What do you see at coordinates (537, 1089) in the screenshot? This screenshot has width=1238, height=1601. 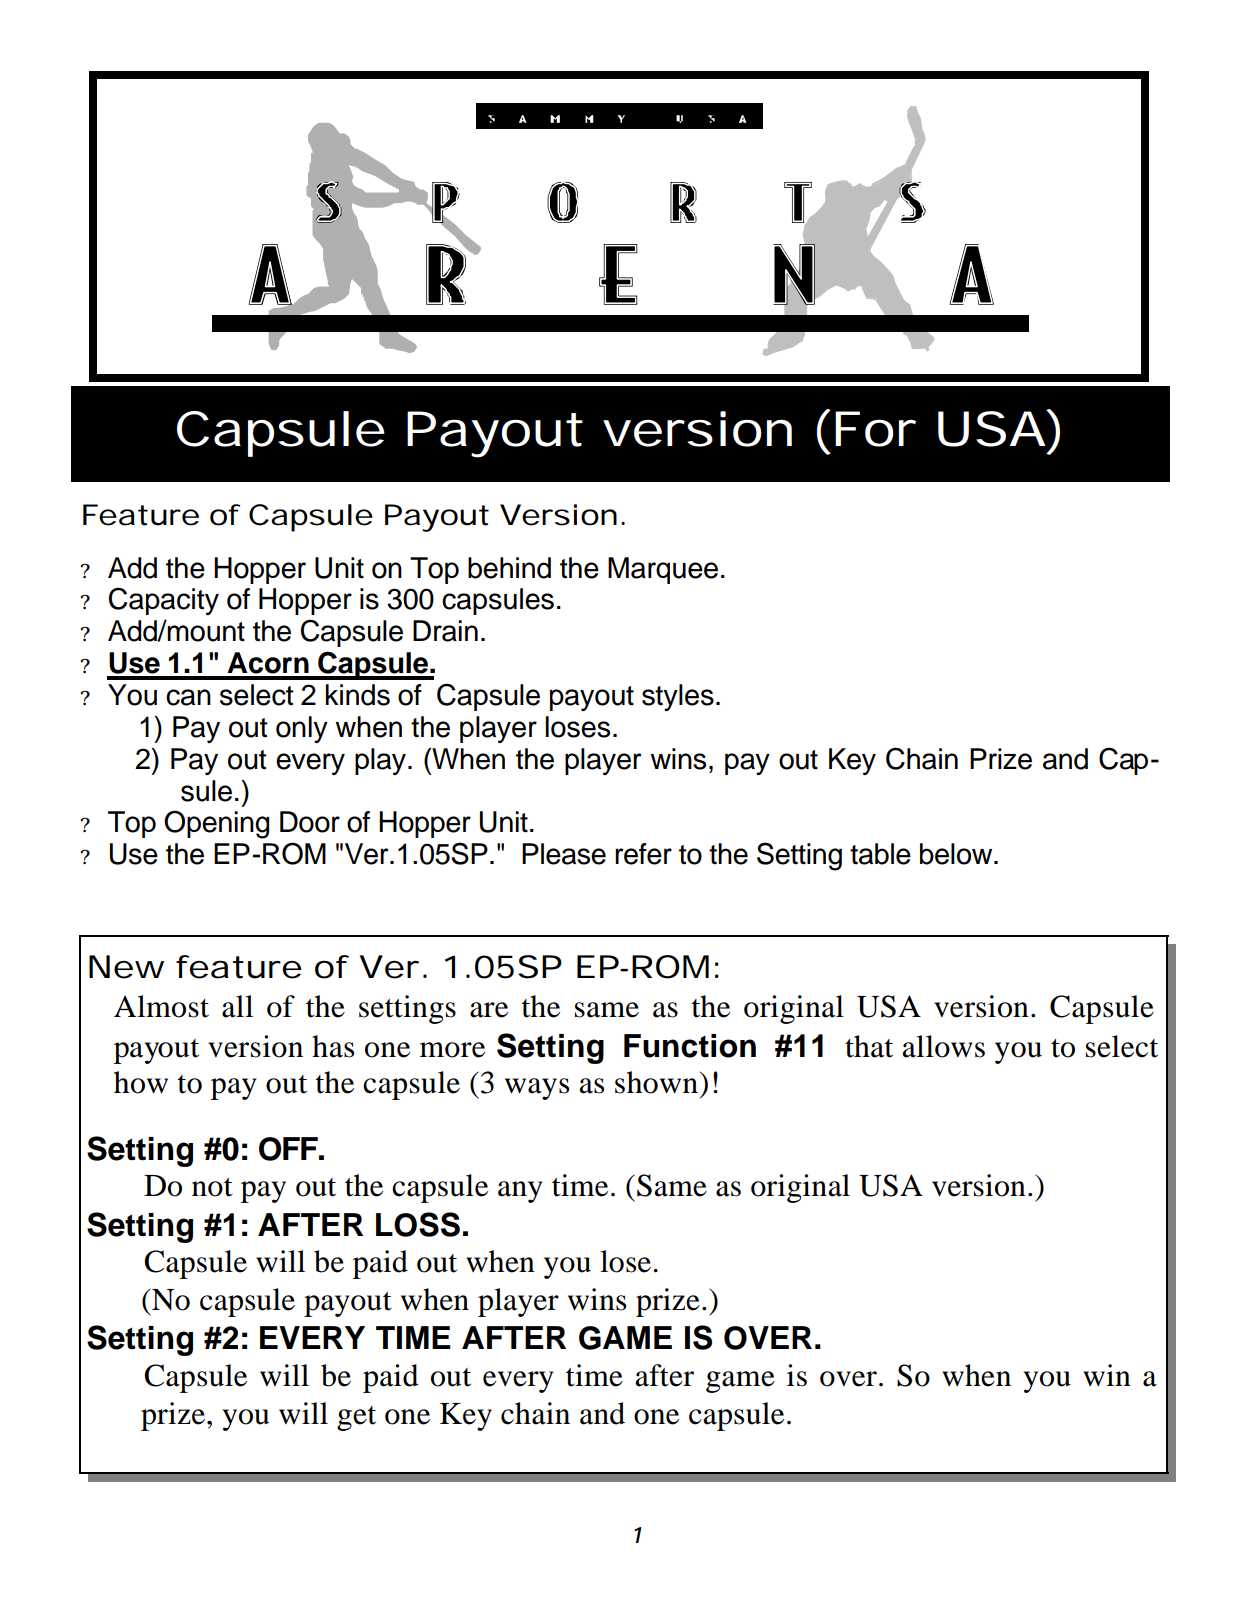 I see `ways` at bounding box center [537, 1089].
